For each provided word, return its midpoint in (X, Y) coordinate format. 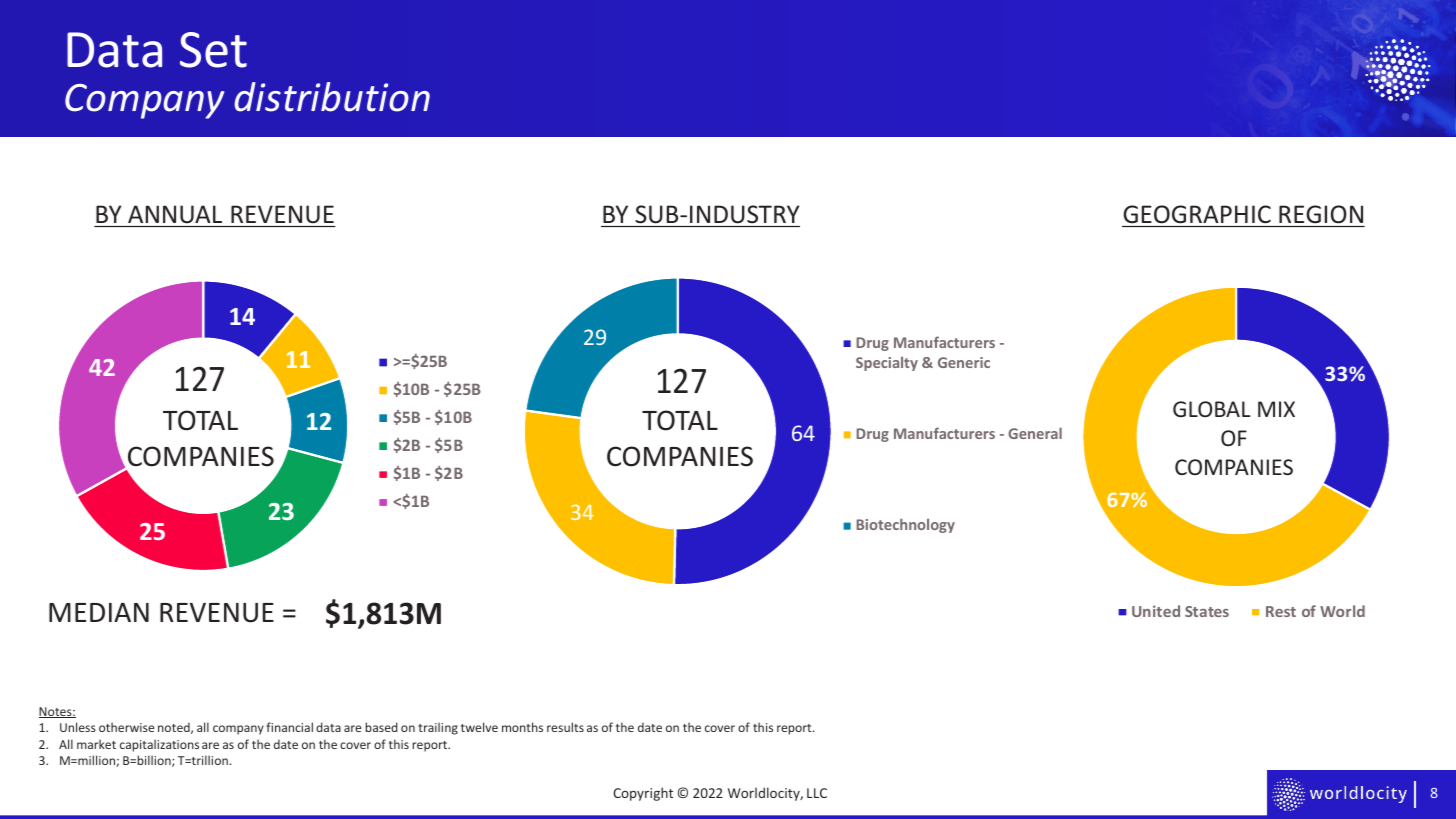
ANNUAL (175, 214)
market (96, 744)
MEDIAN (99, 612)
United (1156, 611)
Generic (964, 362)
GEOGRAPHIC (1197, 214)
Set (213, 50)
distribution (332, 97)
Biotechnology (905, 525)
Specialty (887, 364)
